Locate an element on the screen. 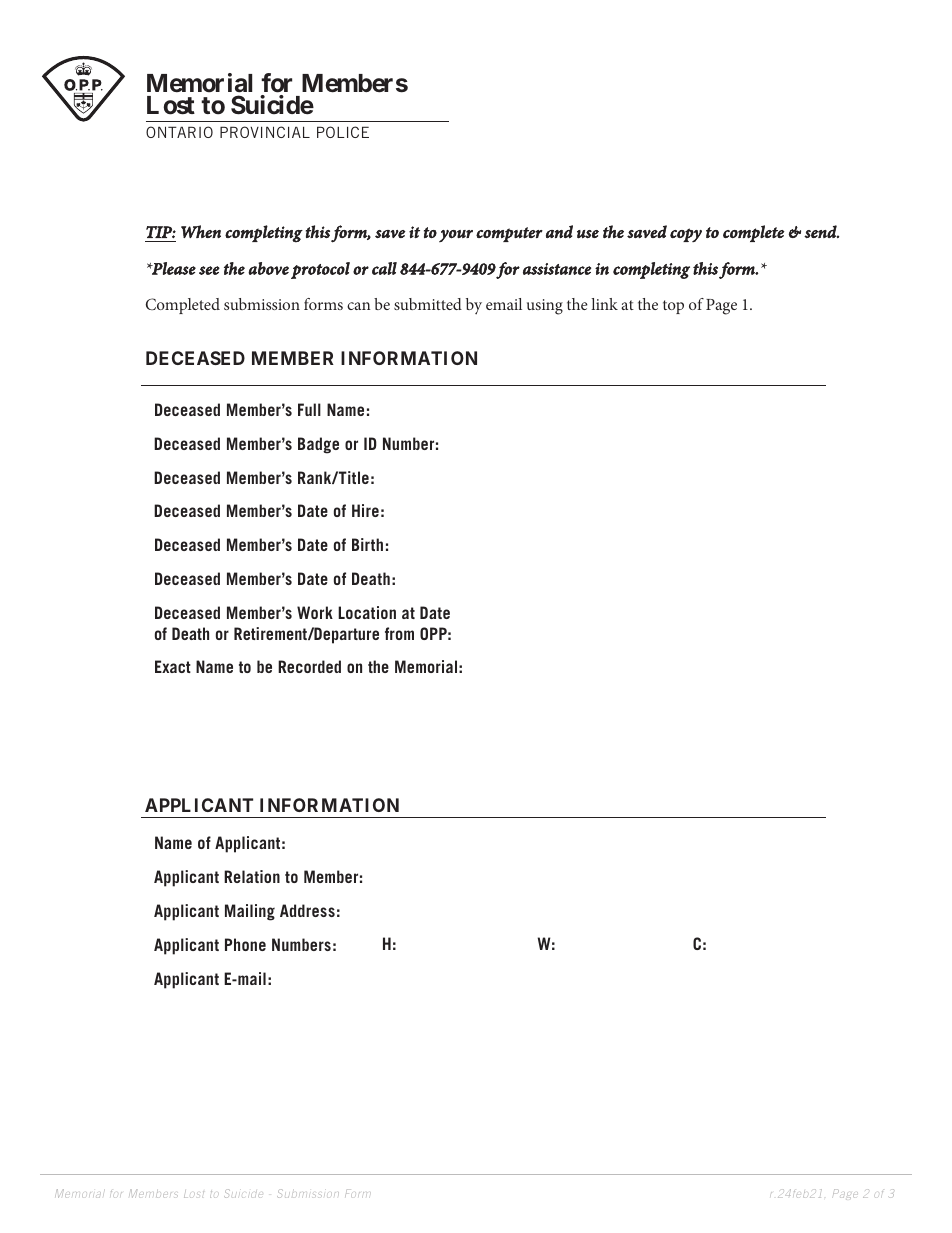 The image size is (952, 1233). Phone is located at coordinates (245, 944).
